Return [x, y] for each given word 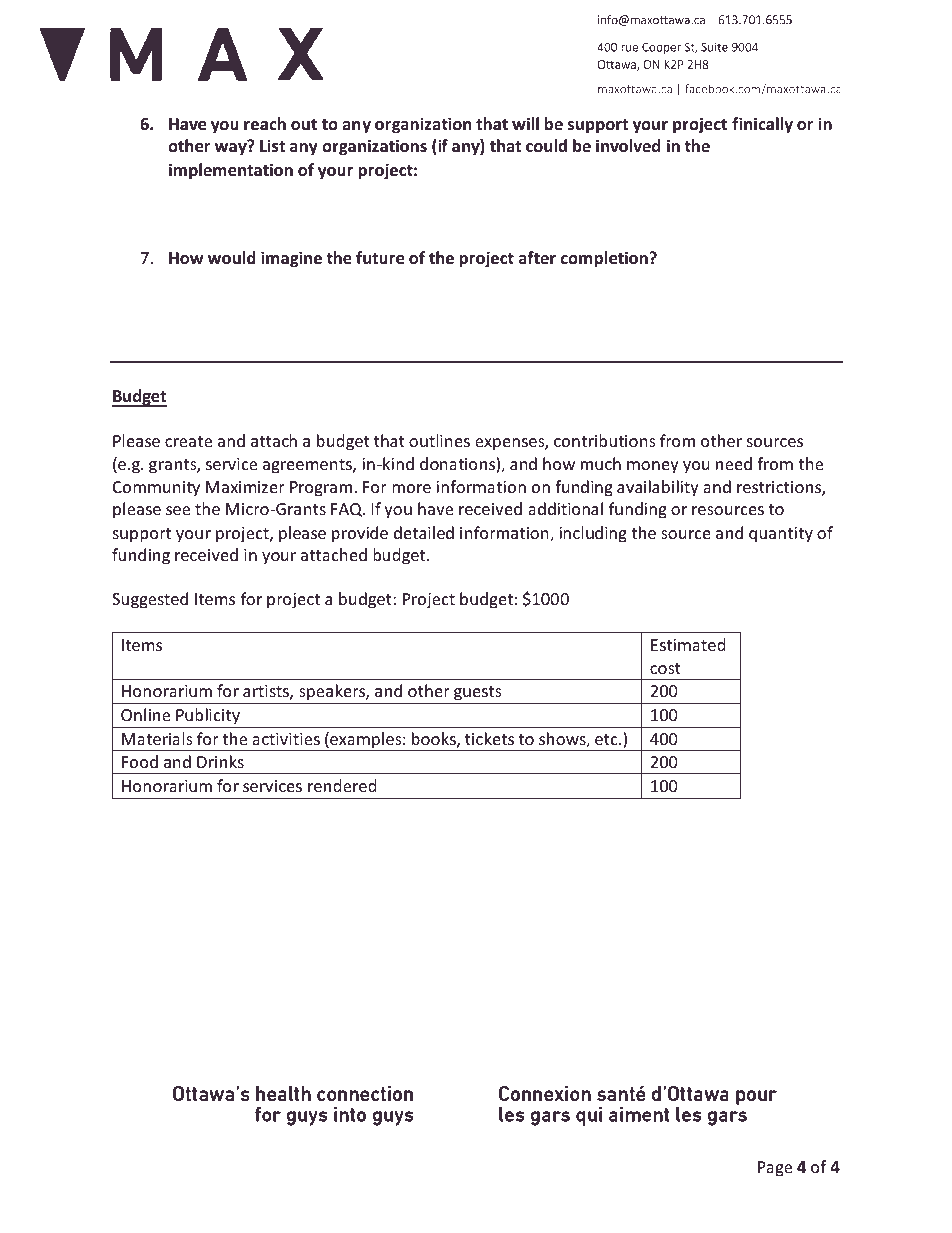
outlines [439, 440]
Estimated [688, 644]
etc [607, 739]
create [188, 441]
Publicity [208, 716]
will [525, 123]
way [232, 148]
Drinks [220, 761]
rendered [342, 785]
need [734, 463]
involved [628, 146]
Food [140, 761]
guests [478, 695]
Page [775, 1169]
